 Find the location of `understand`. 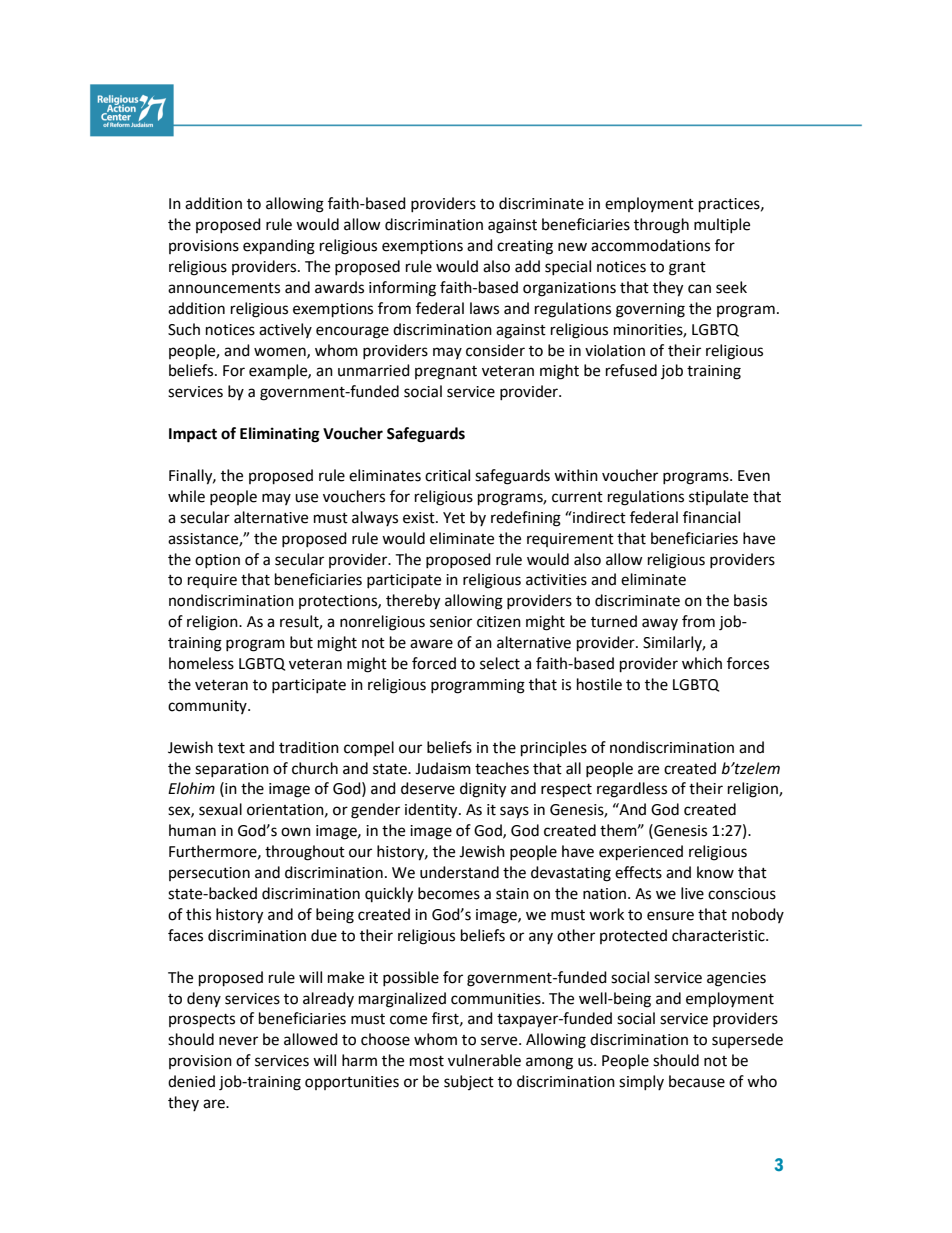

understand is located at coordinates (459, 872).
